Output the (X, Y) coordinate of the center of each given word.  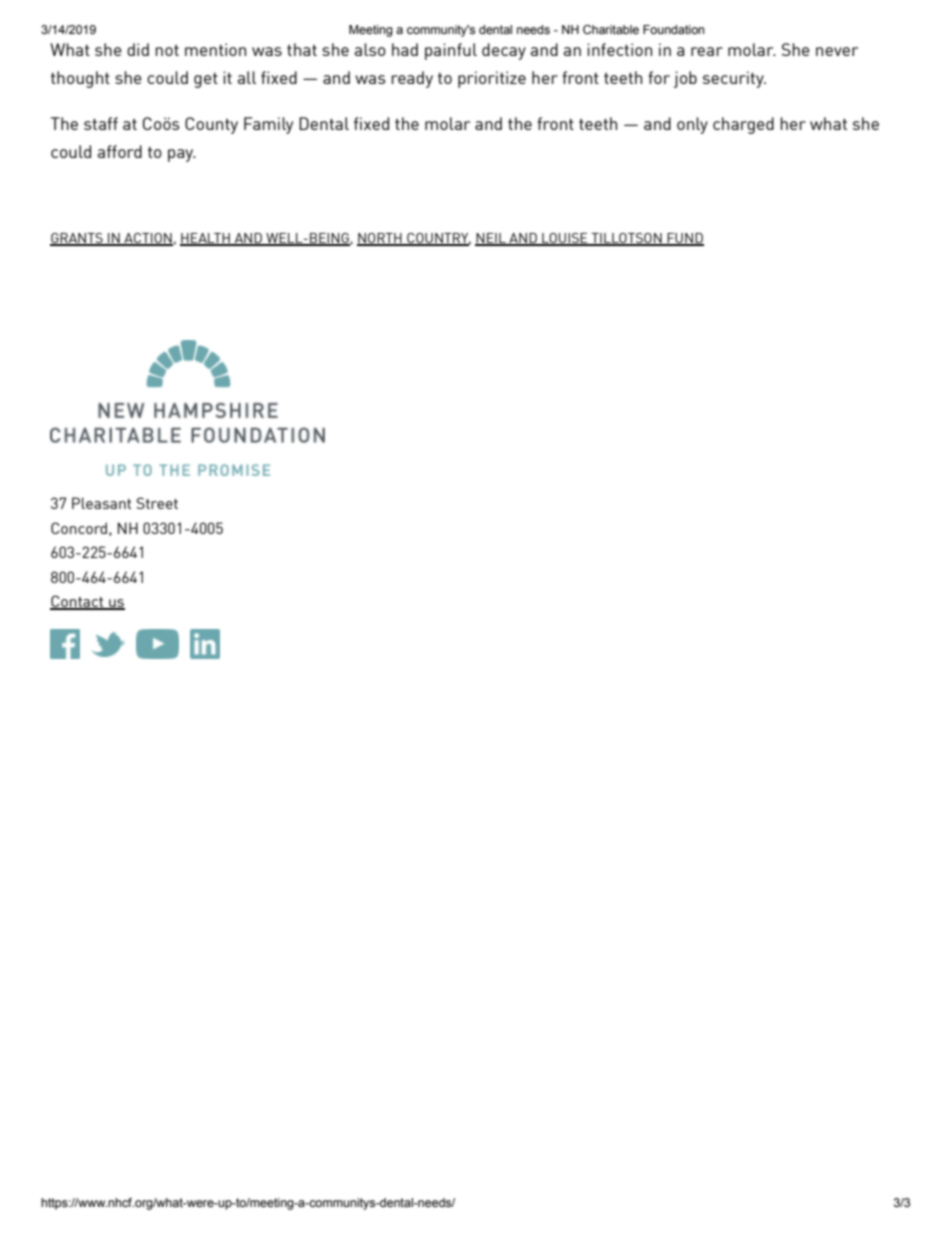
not (167, 50)
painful (451, 51)
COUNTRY (438, 239)
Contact (78, 602)
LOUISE (565, 239)
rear (707, 51)
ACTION (147, 239)
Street (157, 503)
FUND (684, 239)
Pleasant (101, 503)
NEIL (491, 239)
